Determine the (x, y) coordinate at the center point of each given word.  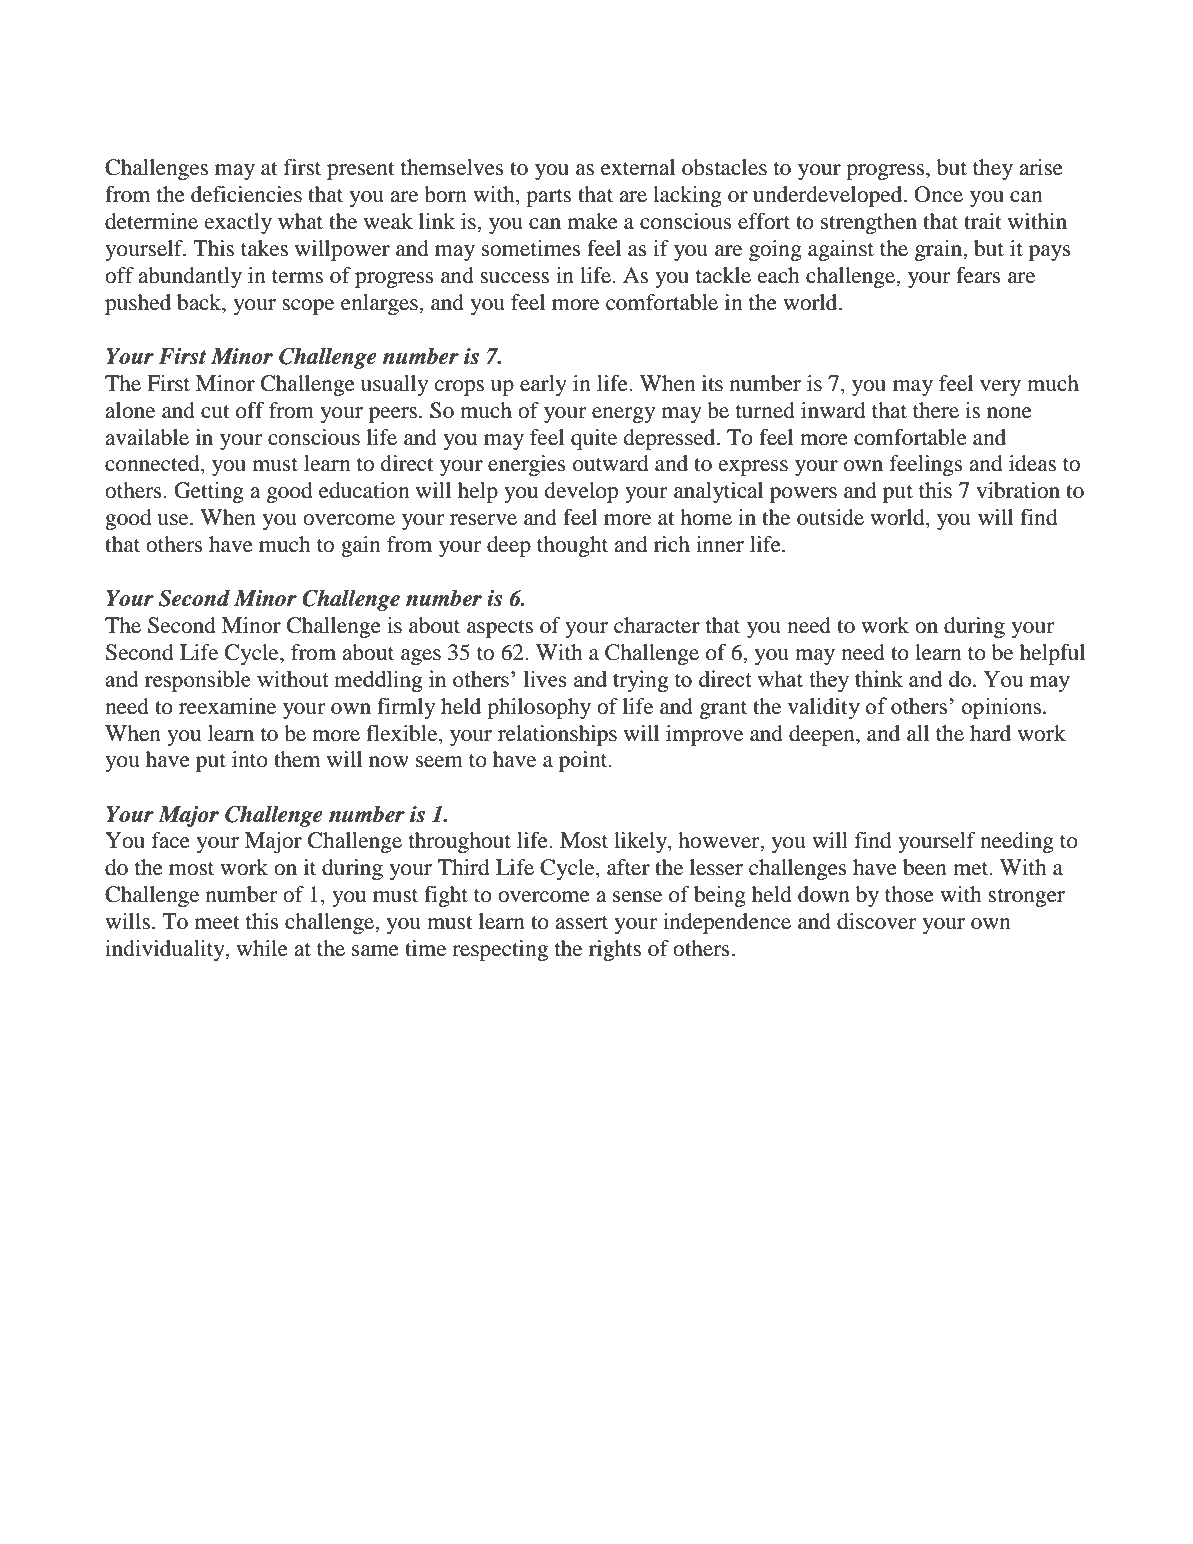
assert (581, 923)
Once (938, 194)
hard (990, 733)
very (1000, 388)
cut (215, 412)
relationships (557, 735)
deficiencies (246, 194)
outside (830, 517)
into (250, 759)
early (543, 385)
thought (572, 546)
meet (217, 923)
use (174, 520)
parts (548, 198)
